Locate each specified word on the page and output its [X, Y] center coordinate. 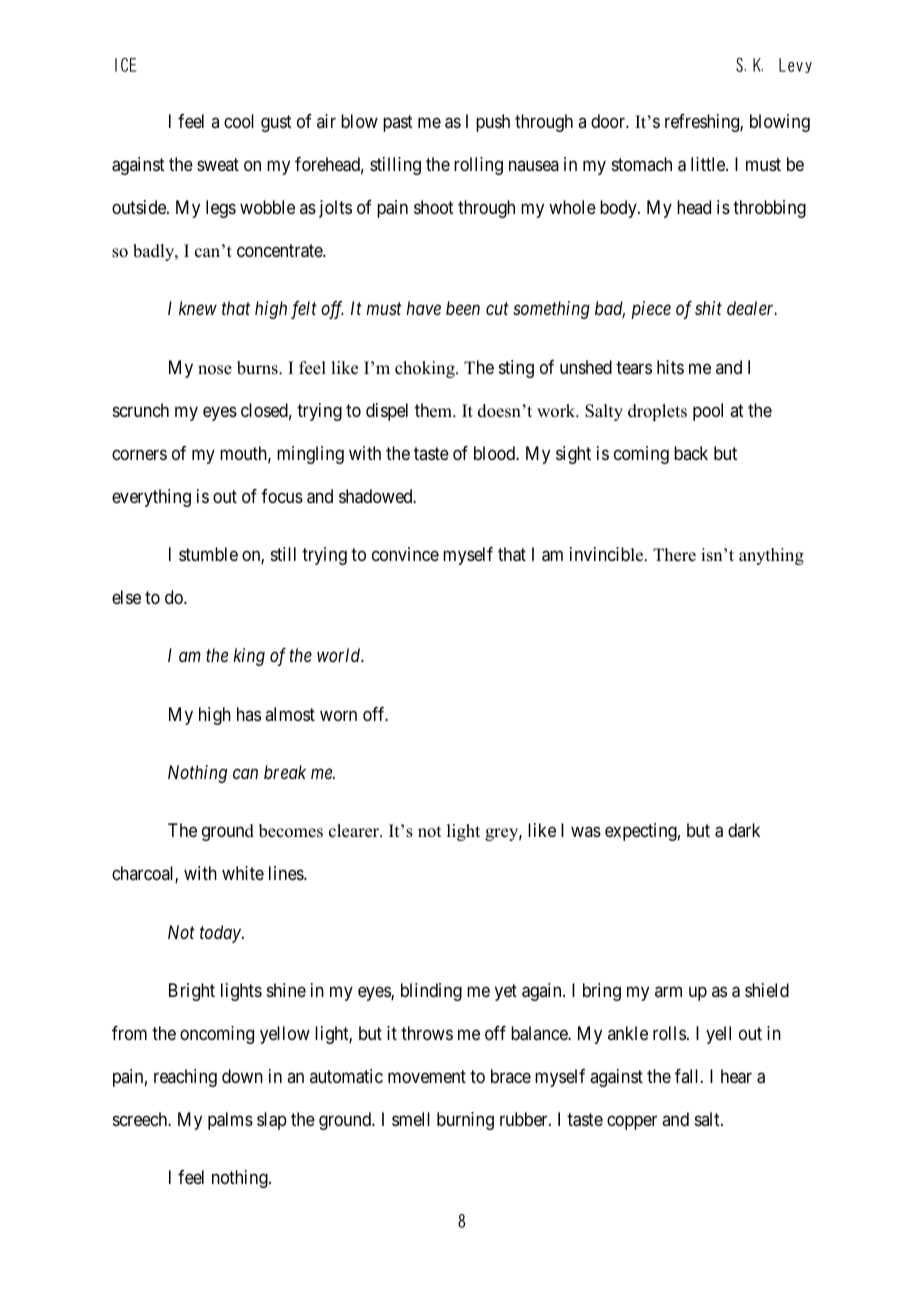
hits [670, 367]
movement [427, 1076]
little [709, 164]
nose [215, 370]
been [463, 308]
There [674, 555]
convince [405, 554]
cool [239, 121]
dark [744, 830]
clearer [355, 831]
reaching [185, 1078]
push [493, 123]
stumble [208, 554]
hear [736, 1076]
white [243, 873]
